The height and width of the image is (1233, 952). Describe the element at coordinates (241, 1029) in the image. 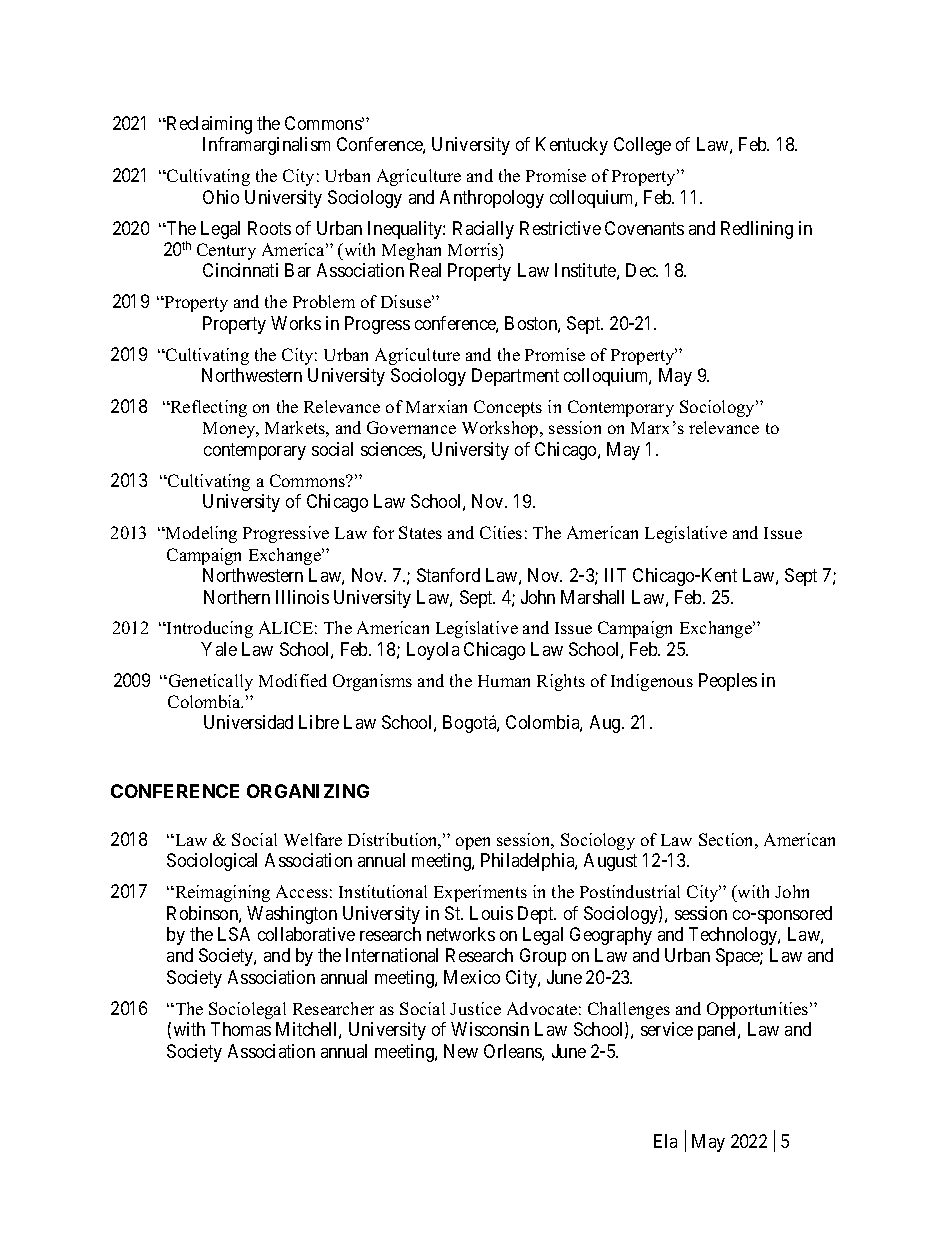

I see `Thomas` at that location.
